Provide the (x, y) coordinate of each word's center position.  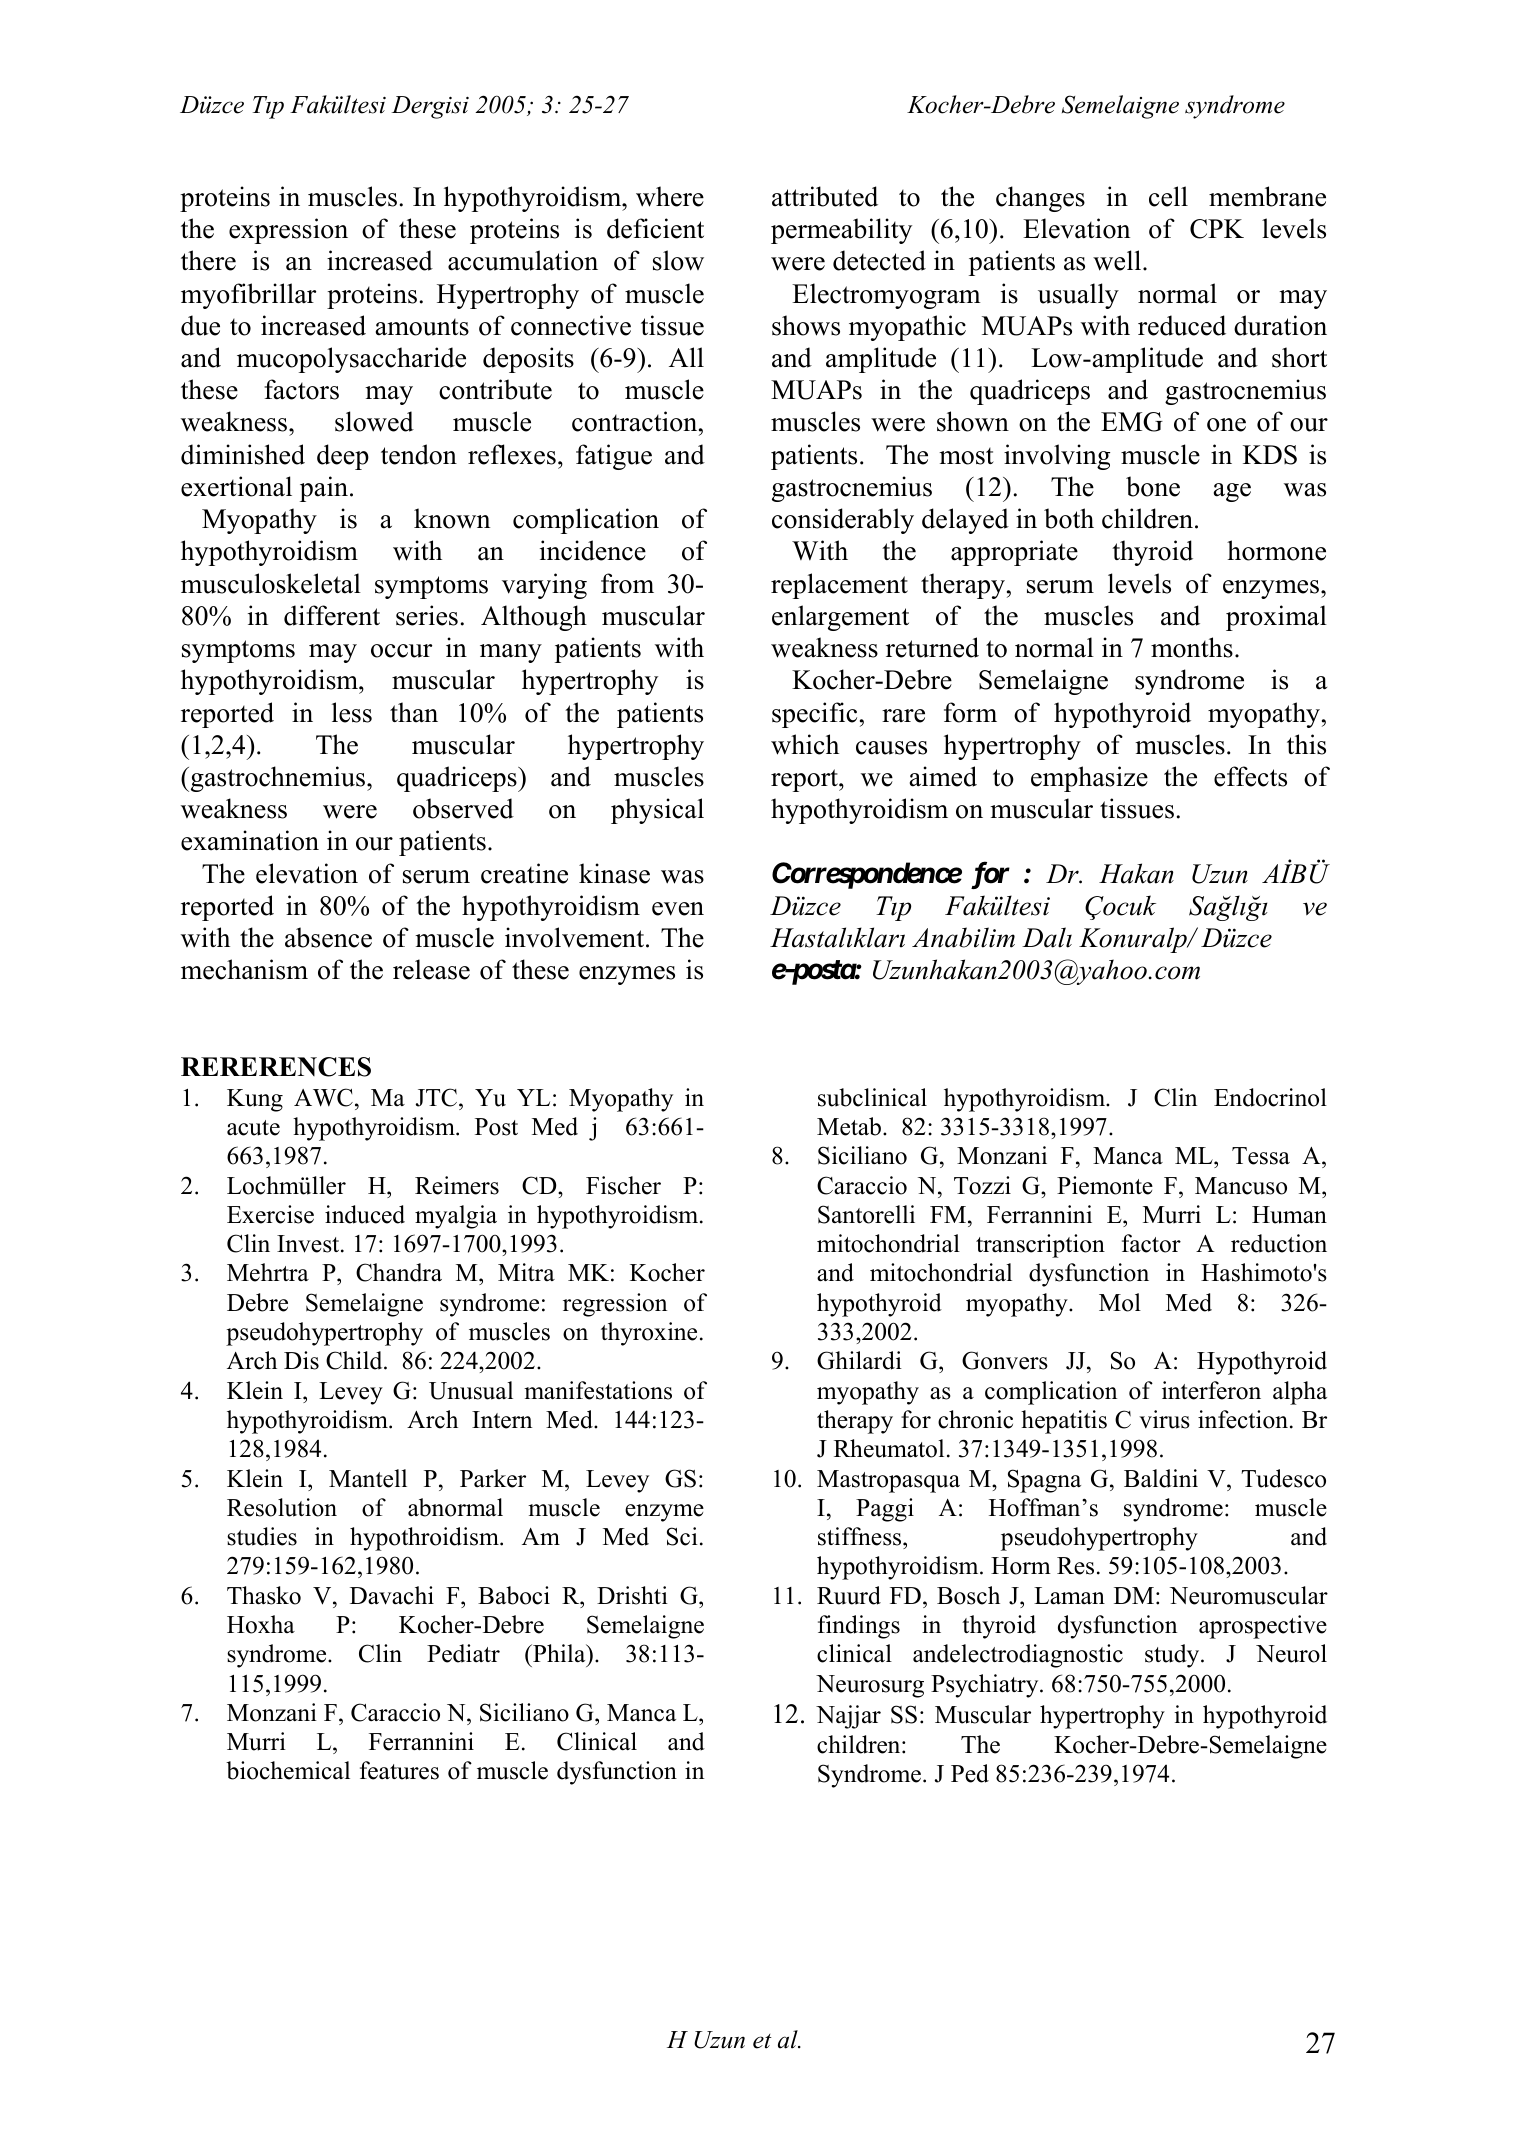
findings (859, 1627)
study (1173, 1656)
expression (288, 231)
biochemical (288, 1770)
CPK (1217, 229)
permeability (841, 231)
